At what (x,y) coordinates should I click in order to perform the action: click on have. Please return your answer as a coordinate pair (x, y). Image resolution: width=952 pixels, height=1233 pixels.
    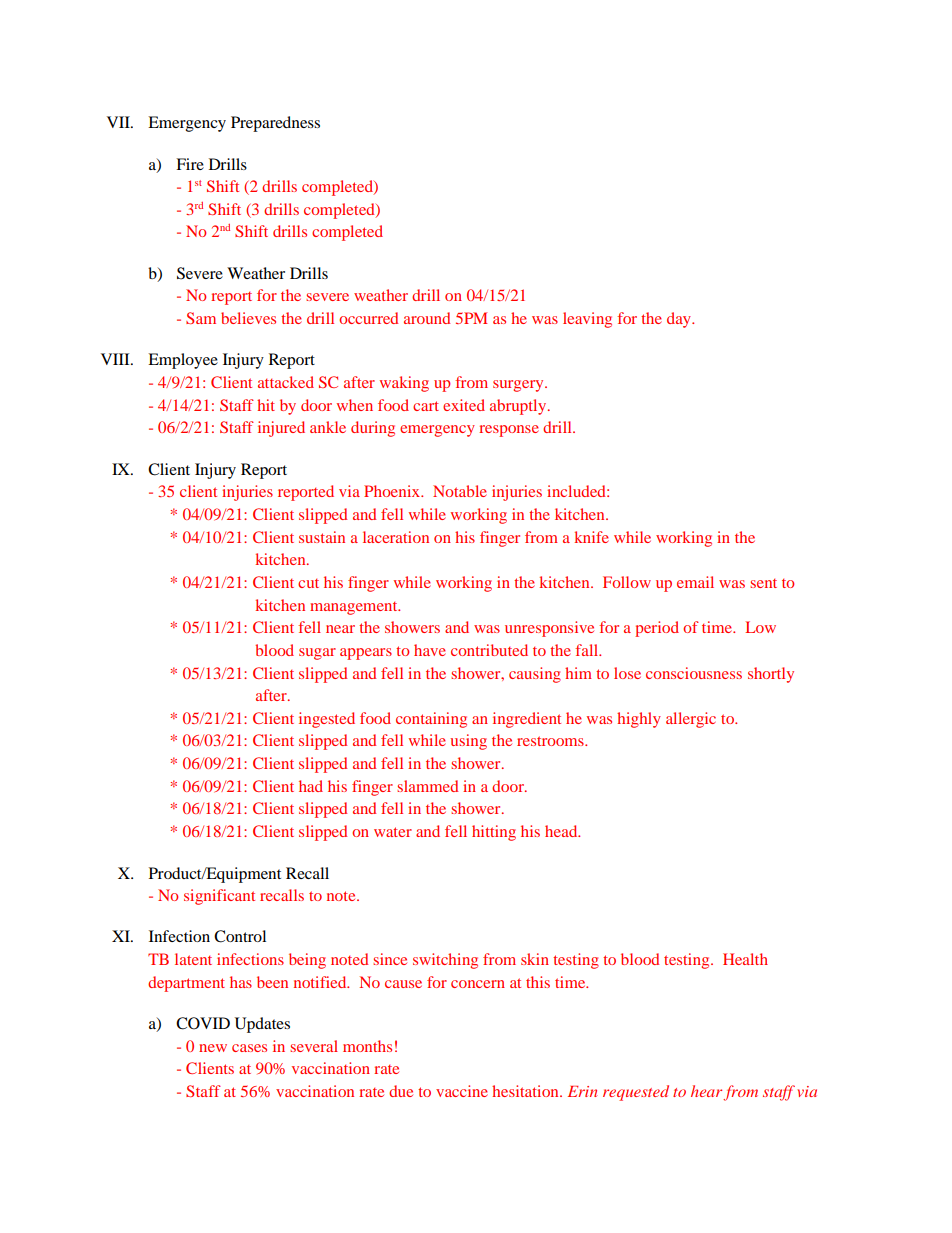
    Looking at the image, I should click on (430, 650).
